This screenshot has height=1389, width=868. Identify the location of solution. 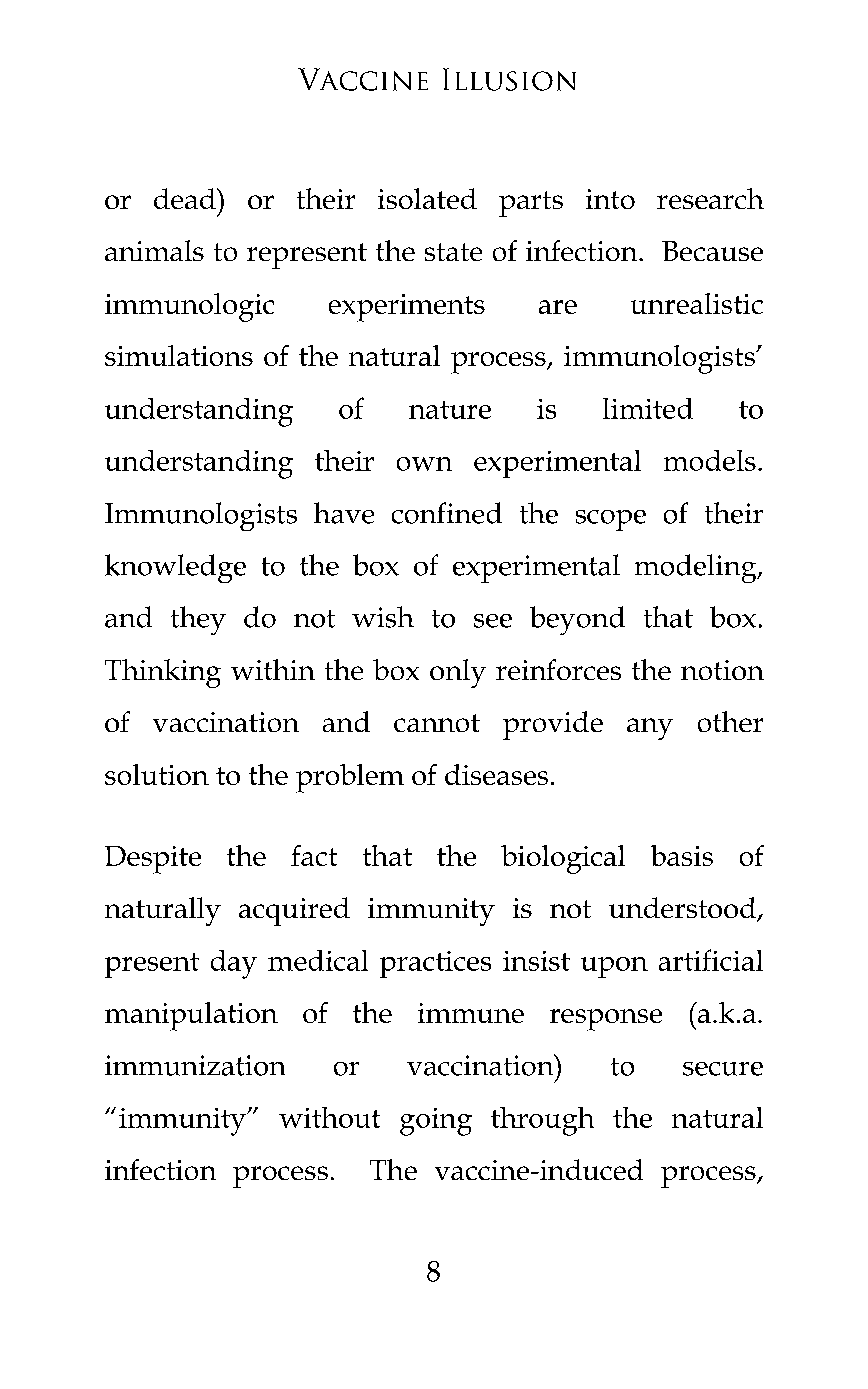
(157, 774).
